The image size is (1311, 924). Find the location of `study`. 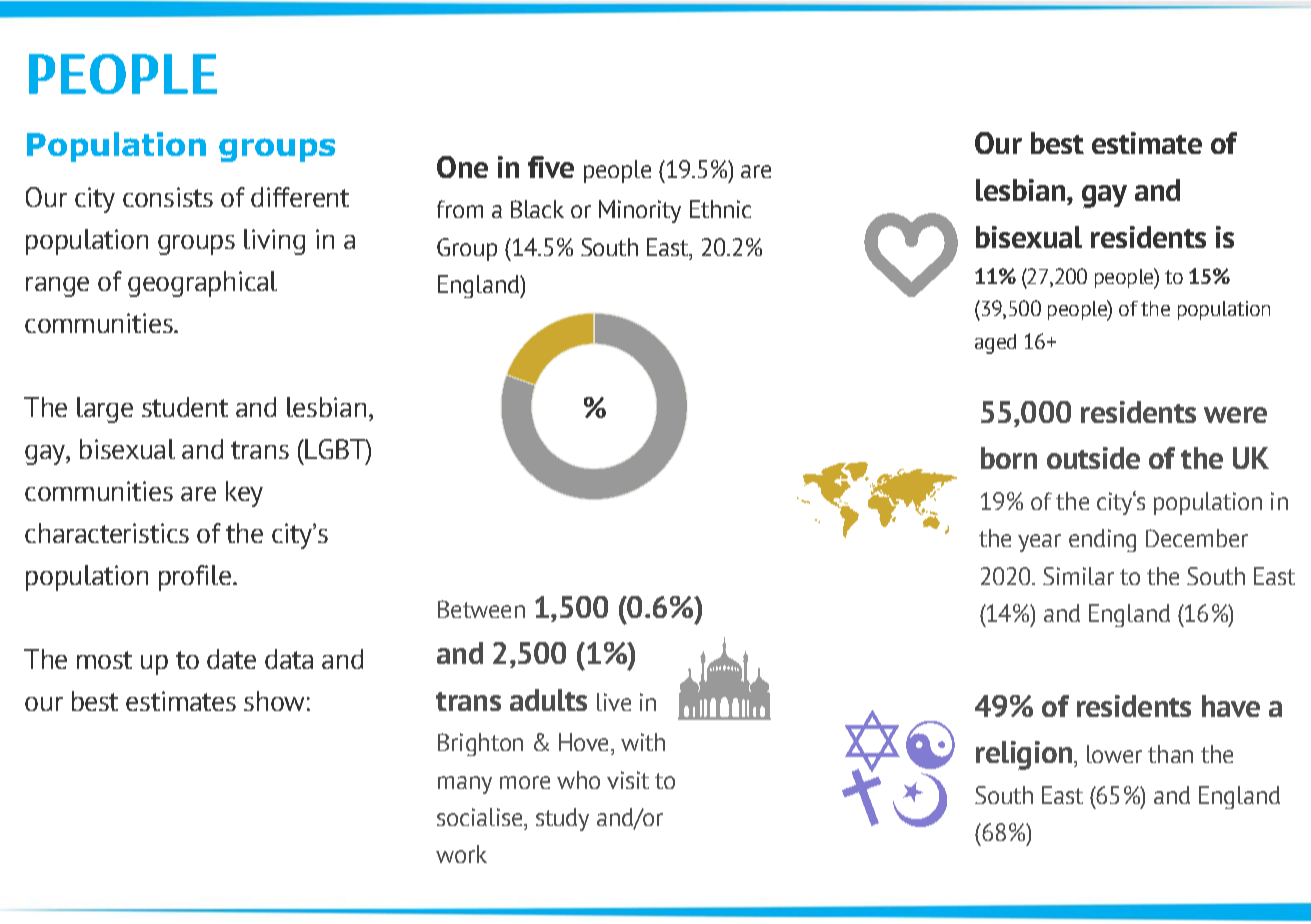

study is located at coordinates (562, 819).
